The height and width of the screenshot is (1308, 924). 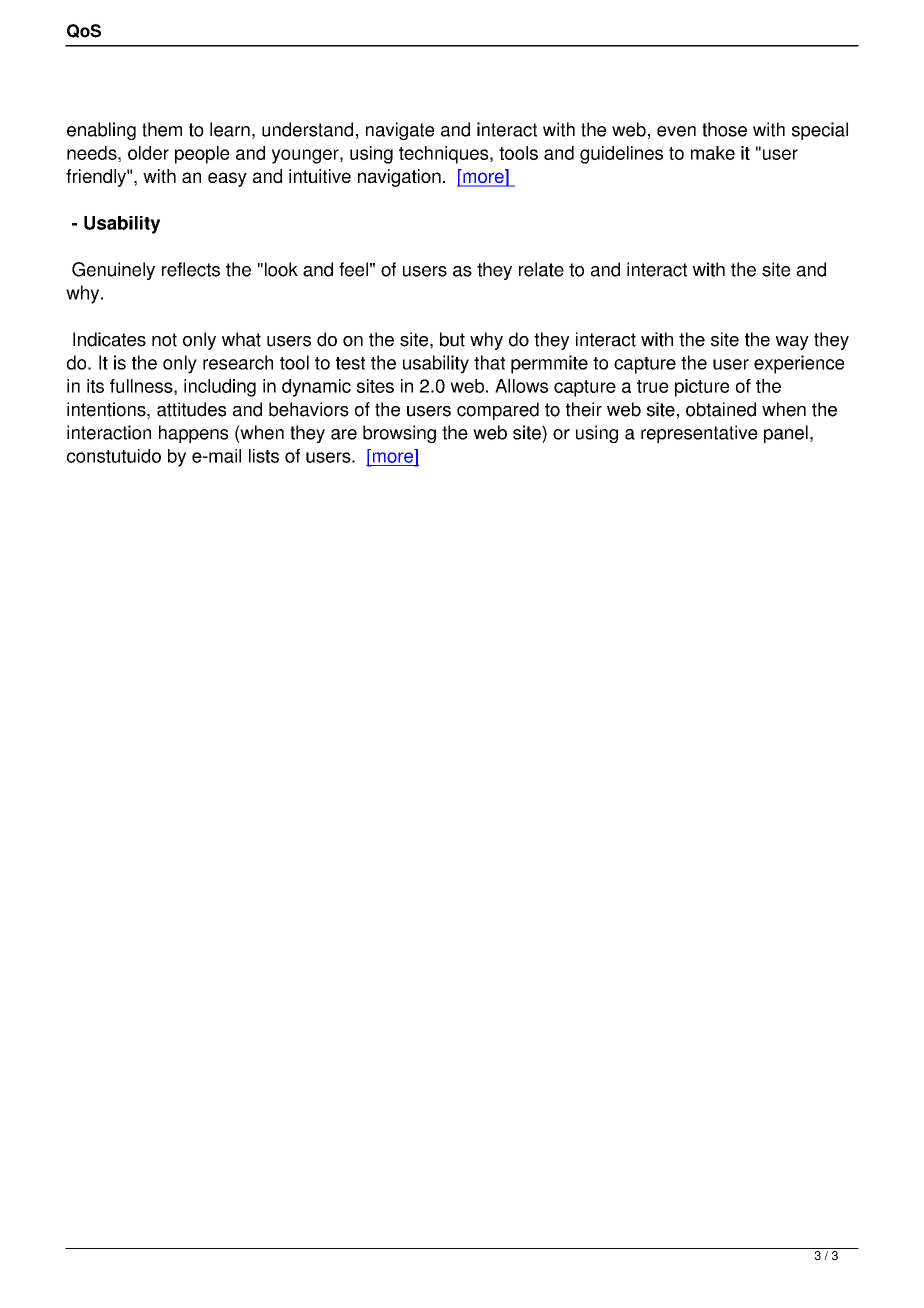 I want to click on navigate, so click(x=400, y=131).
